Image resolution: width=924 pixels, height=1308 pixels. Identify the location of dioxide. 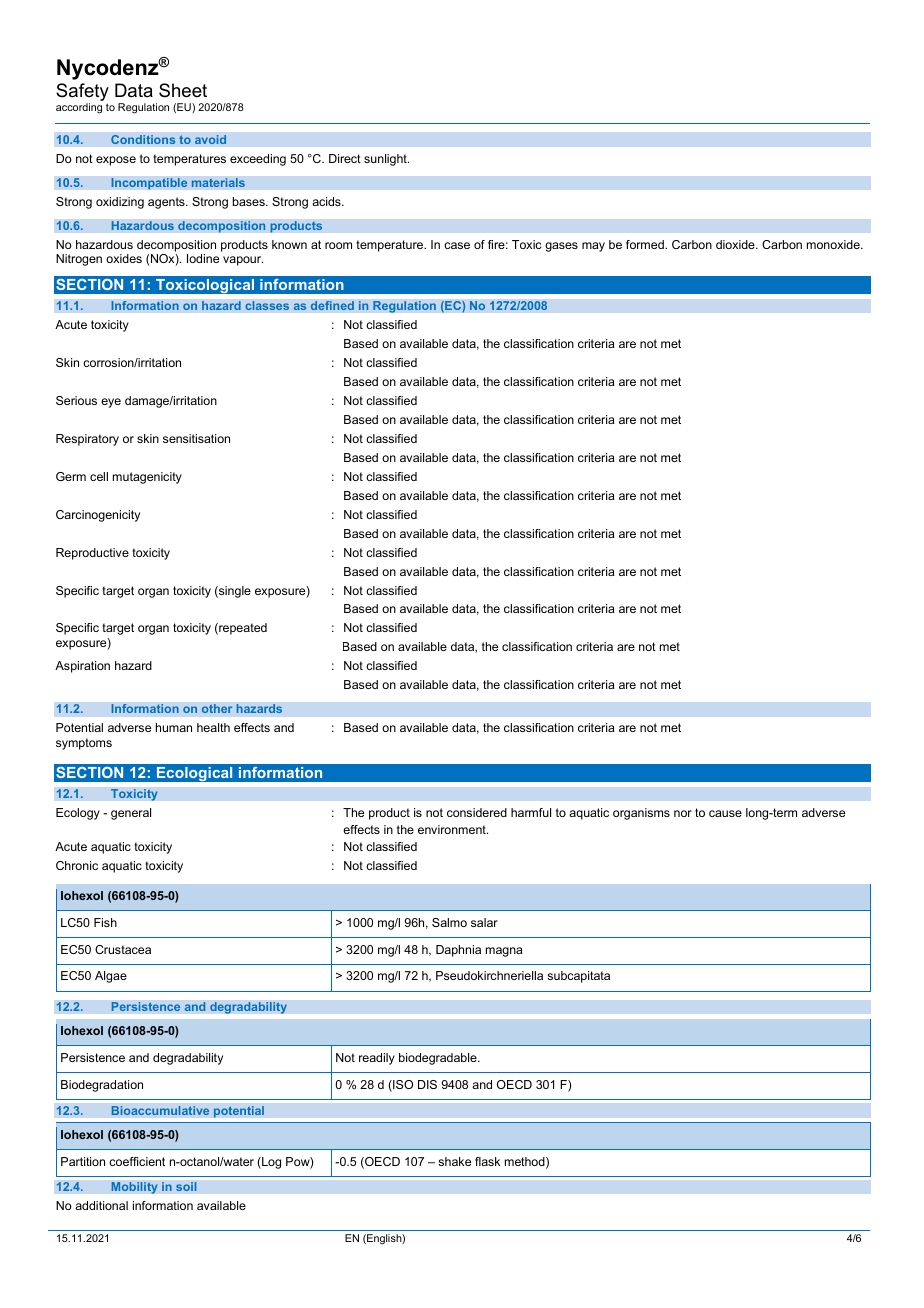
(736, 244).
